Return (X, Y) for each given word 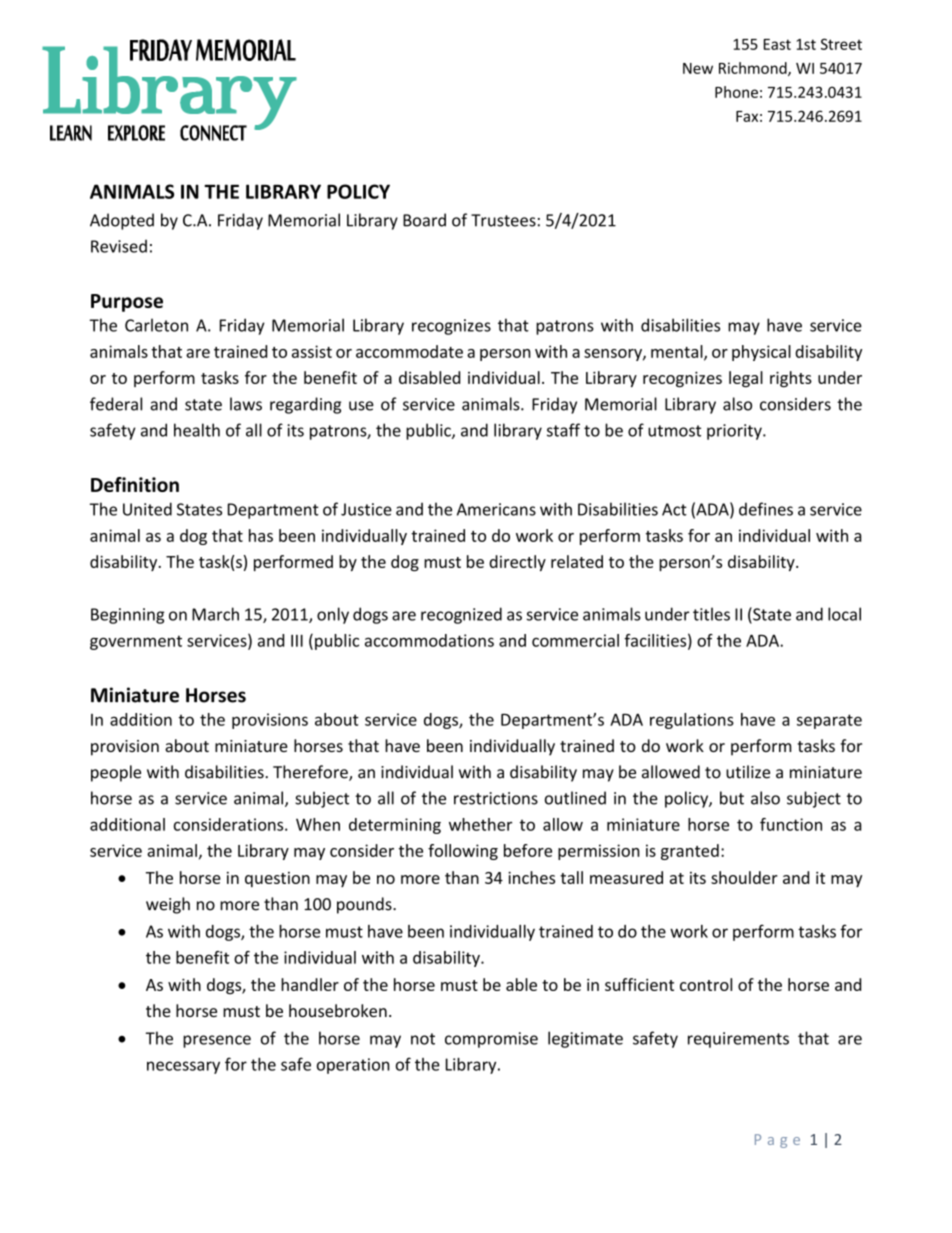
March (215, 614)
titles (711, 614)
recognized (461, 615)
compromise (491, 1040)
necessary (183, 1067)
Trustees (503, 220)
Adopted (122, 221)
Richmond (754, 69)
